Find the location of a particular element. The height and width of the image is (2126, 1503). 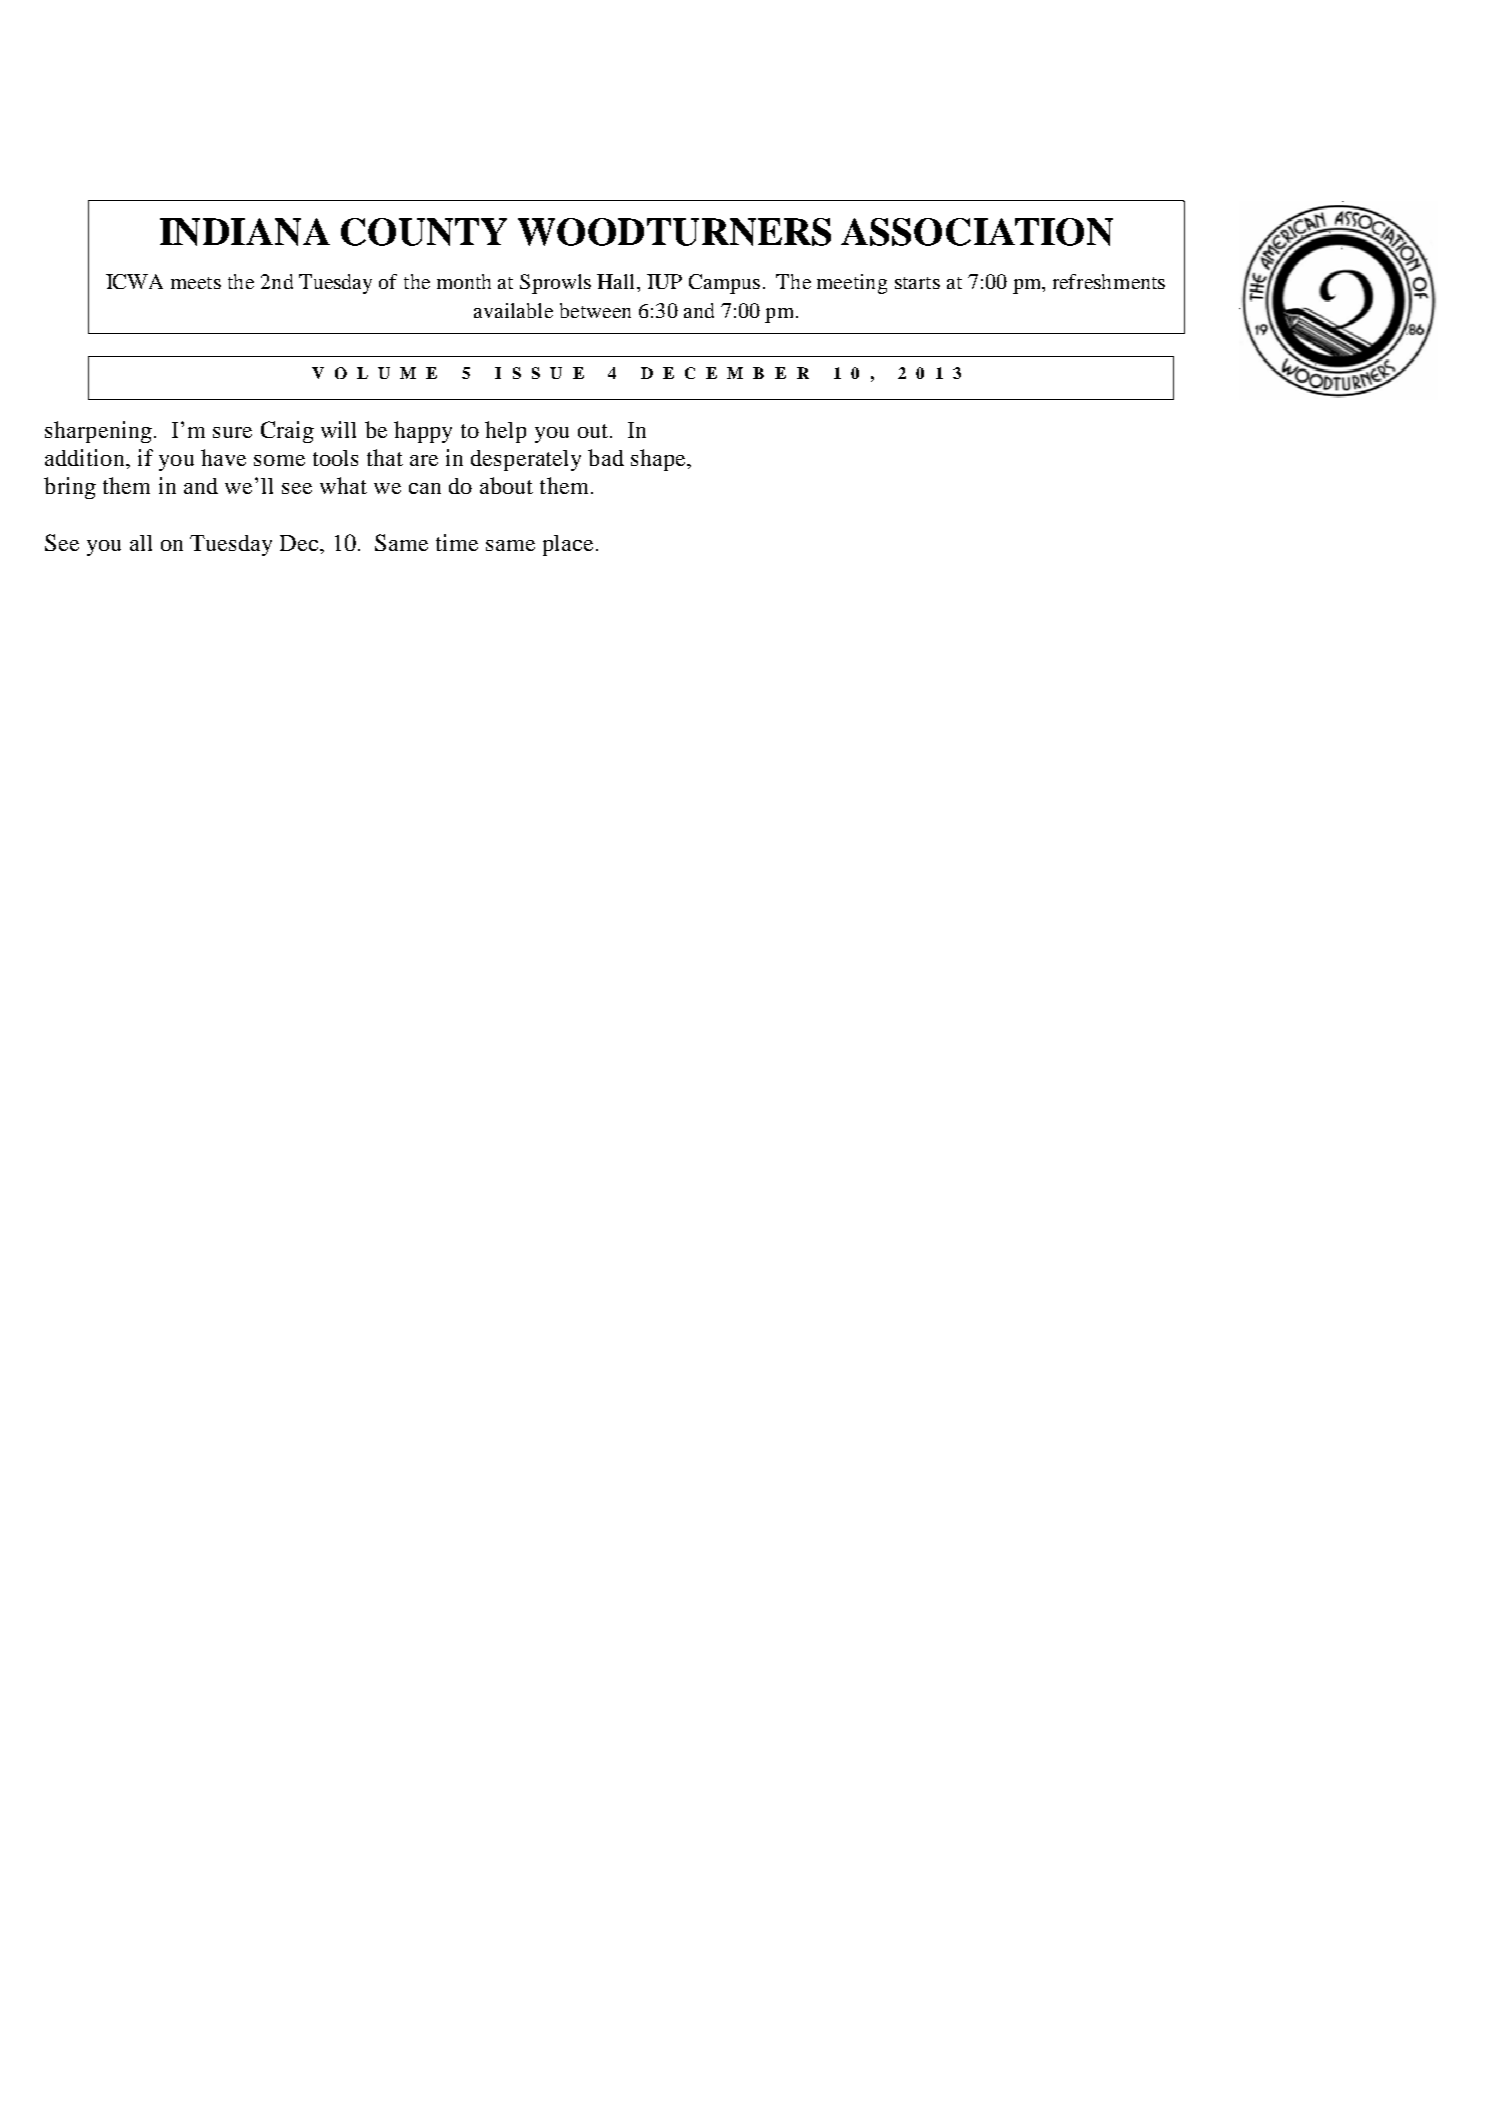

Dec is located at coordinates (300, 543).
